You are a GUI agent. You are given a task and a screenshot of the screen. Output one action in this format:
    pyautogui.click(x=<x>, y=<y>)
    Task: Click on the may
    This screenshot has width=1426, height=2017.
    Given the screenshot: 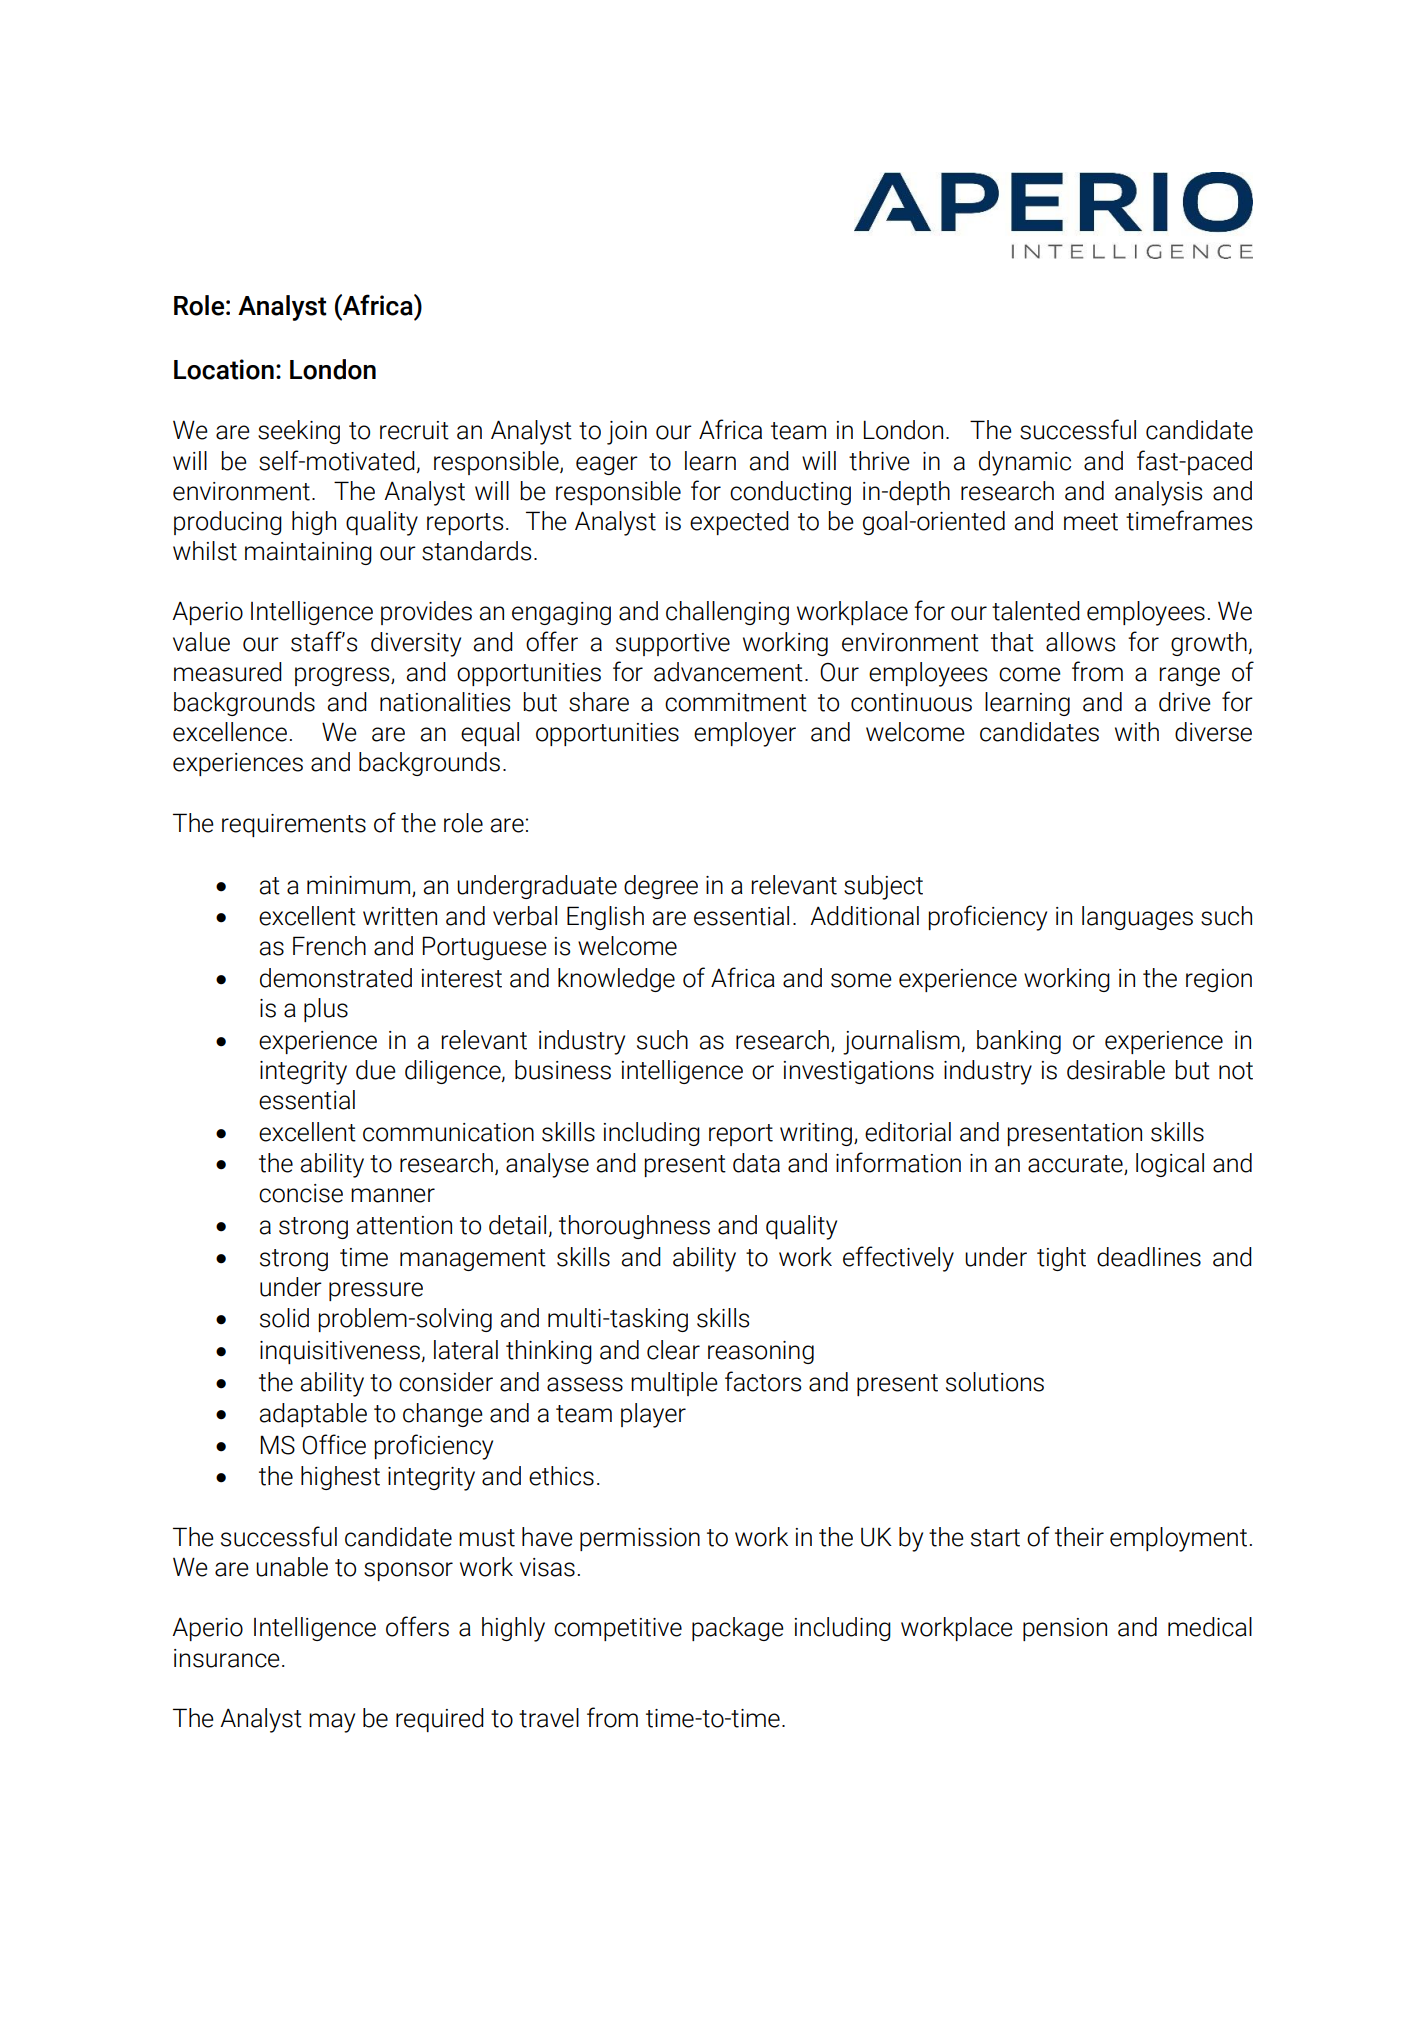 What is the action you would take?
    pyautogui.click(x=332, y=1723)
